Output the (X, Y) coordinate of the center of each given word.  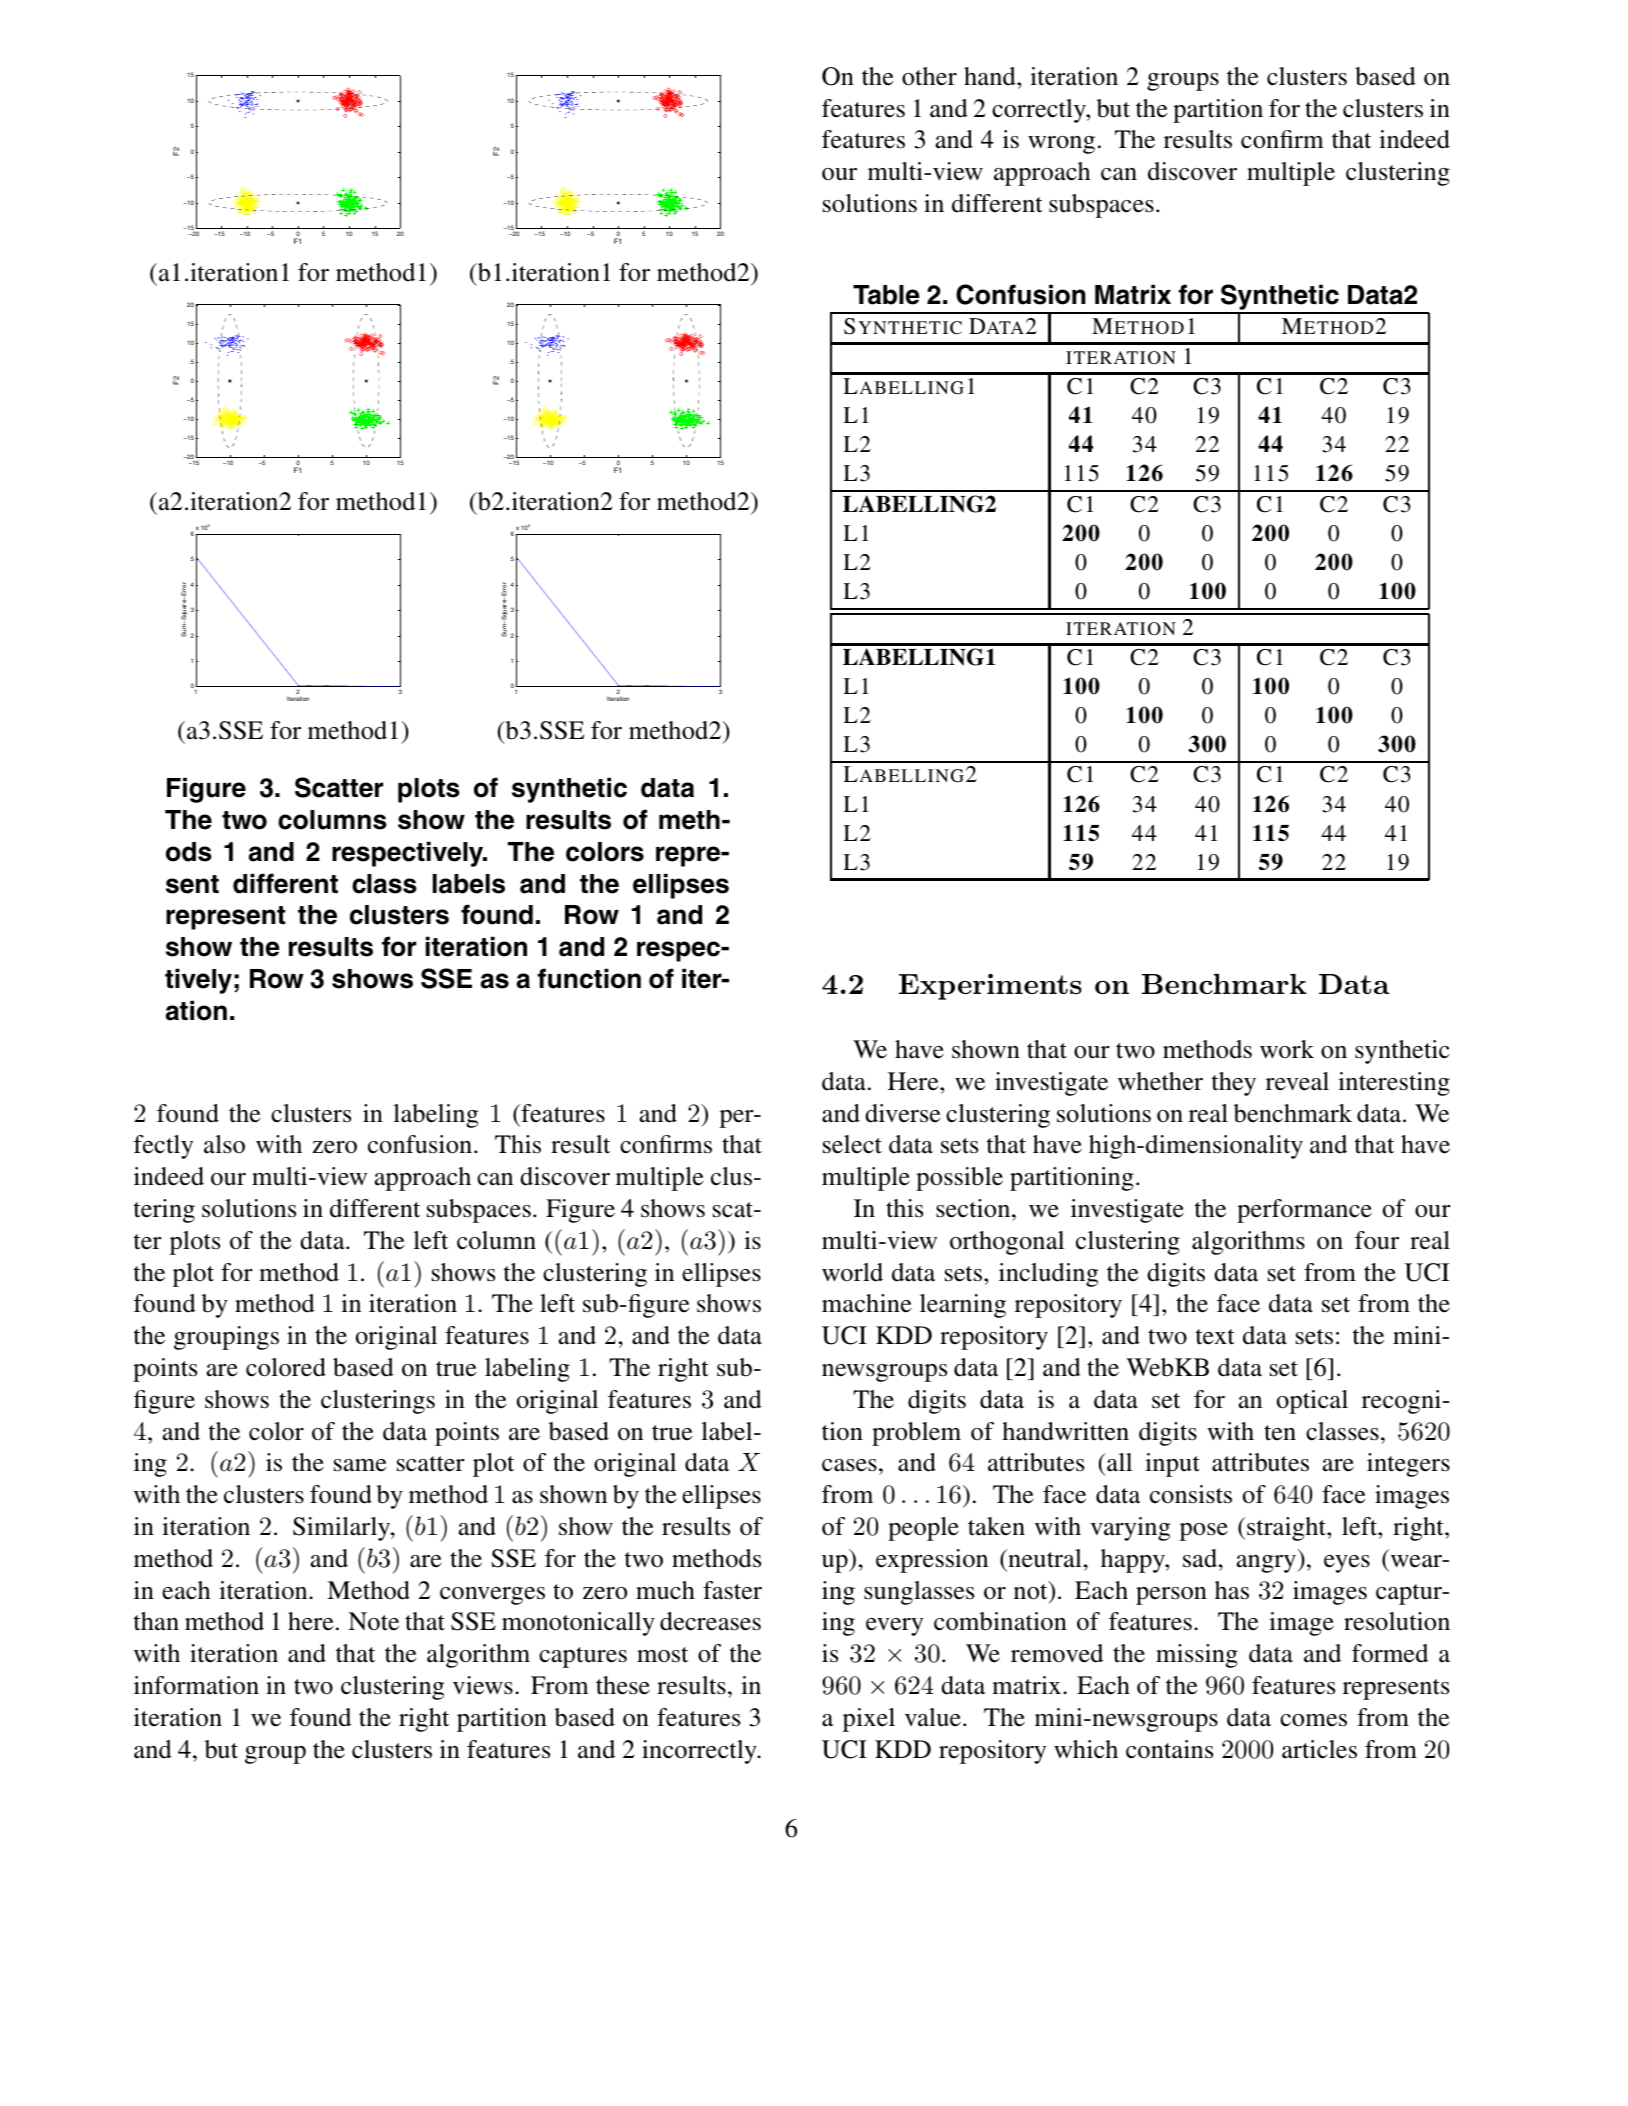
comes (1313, 1720)
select (852, 1144)
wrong (1061, 145)
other (929, 76)
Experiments (990, 986)
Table (886, 295)
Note (373, 1621)
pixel (869, 1720)
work (1287, 1049)
